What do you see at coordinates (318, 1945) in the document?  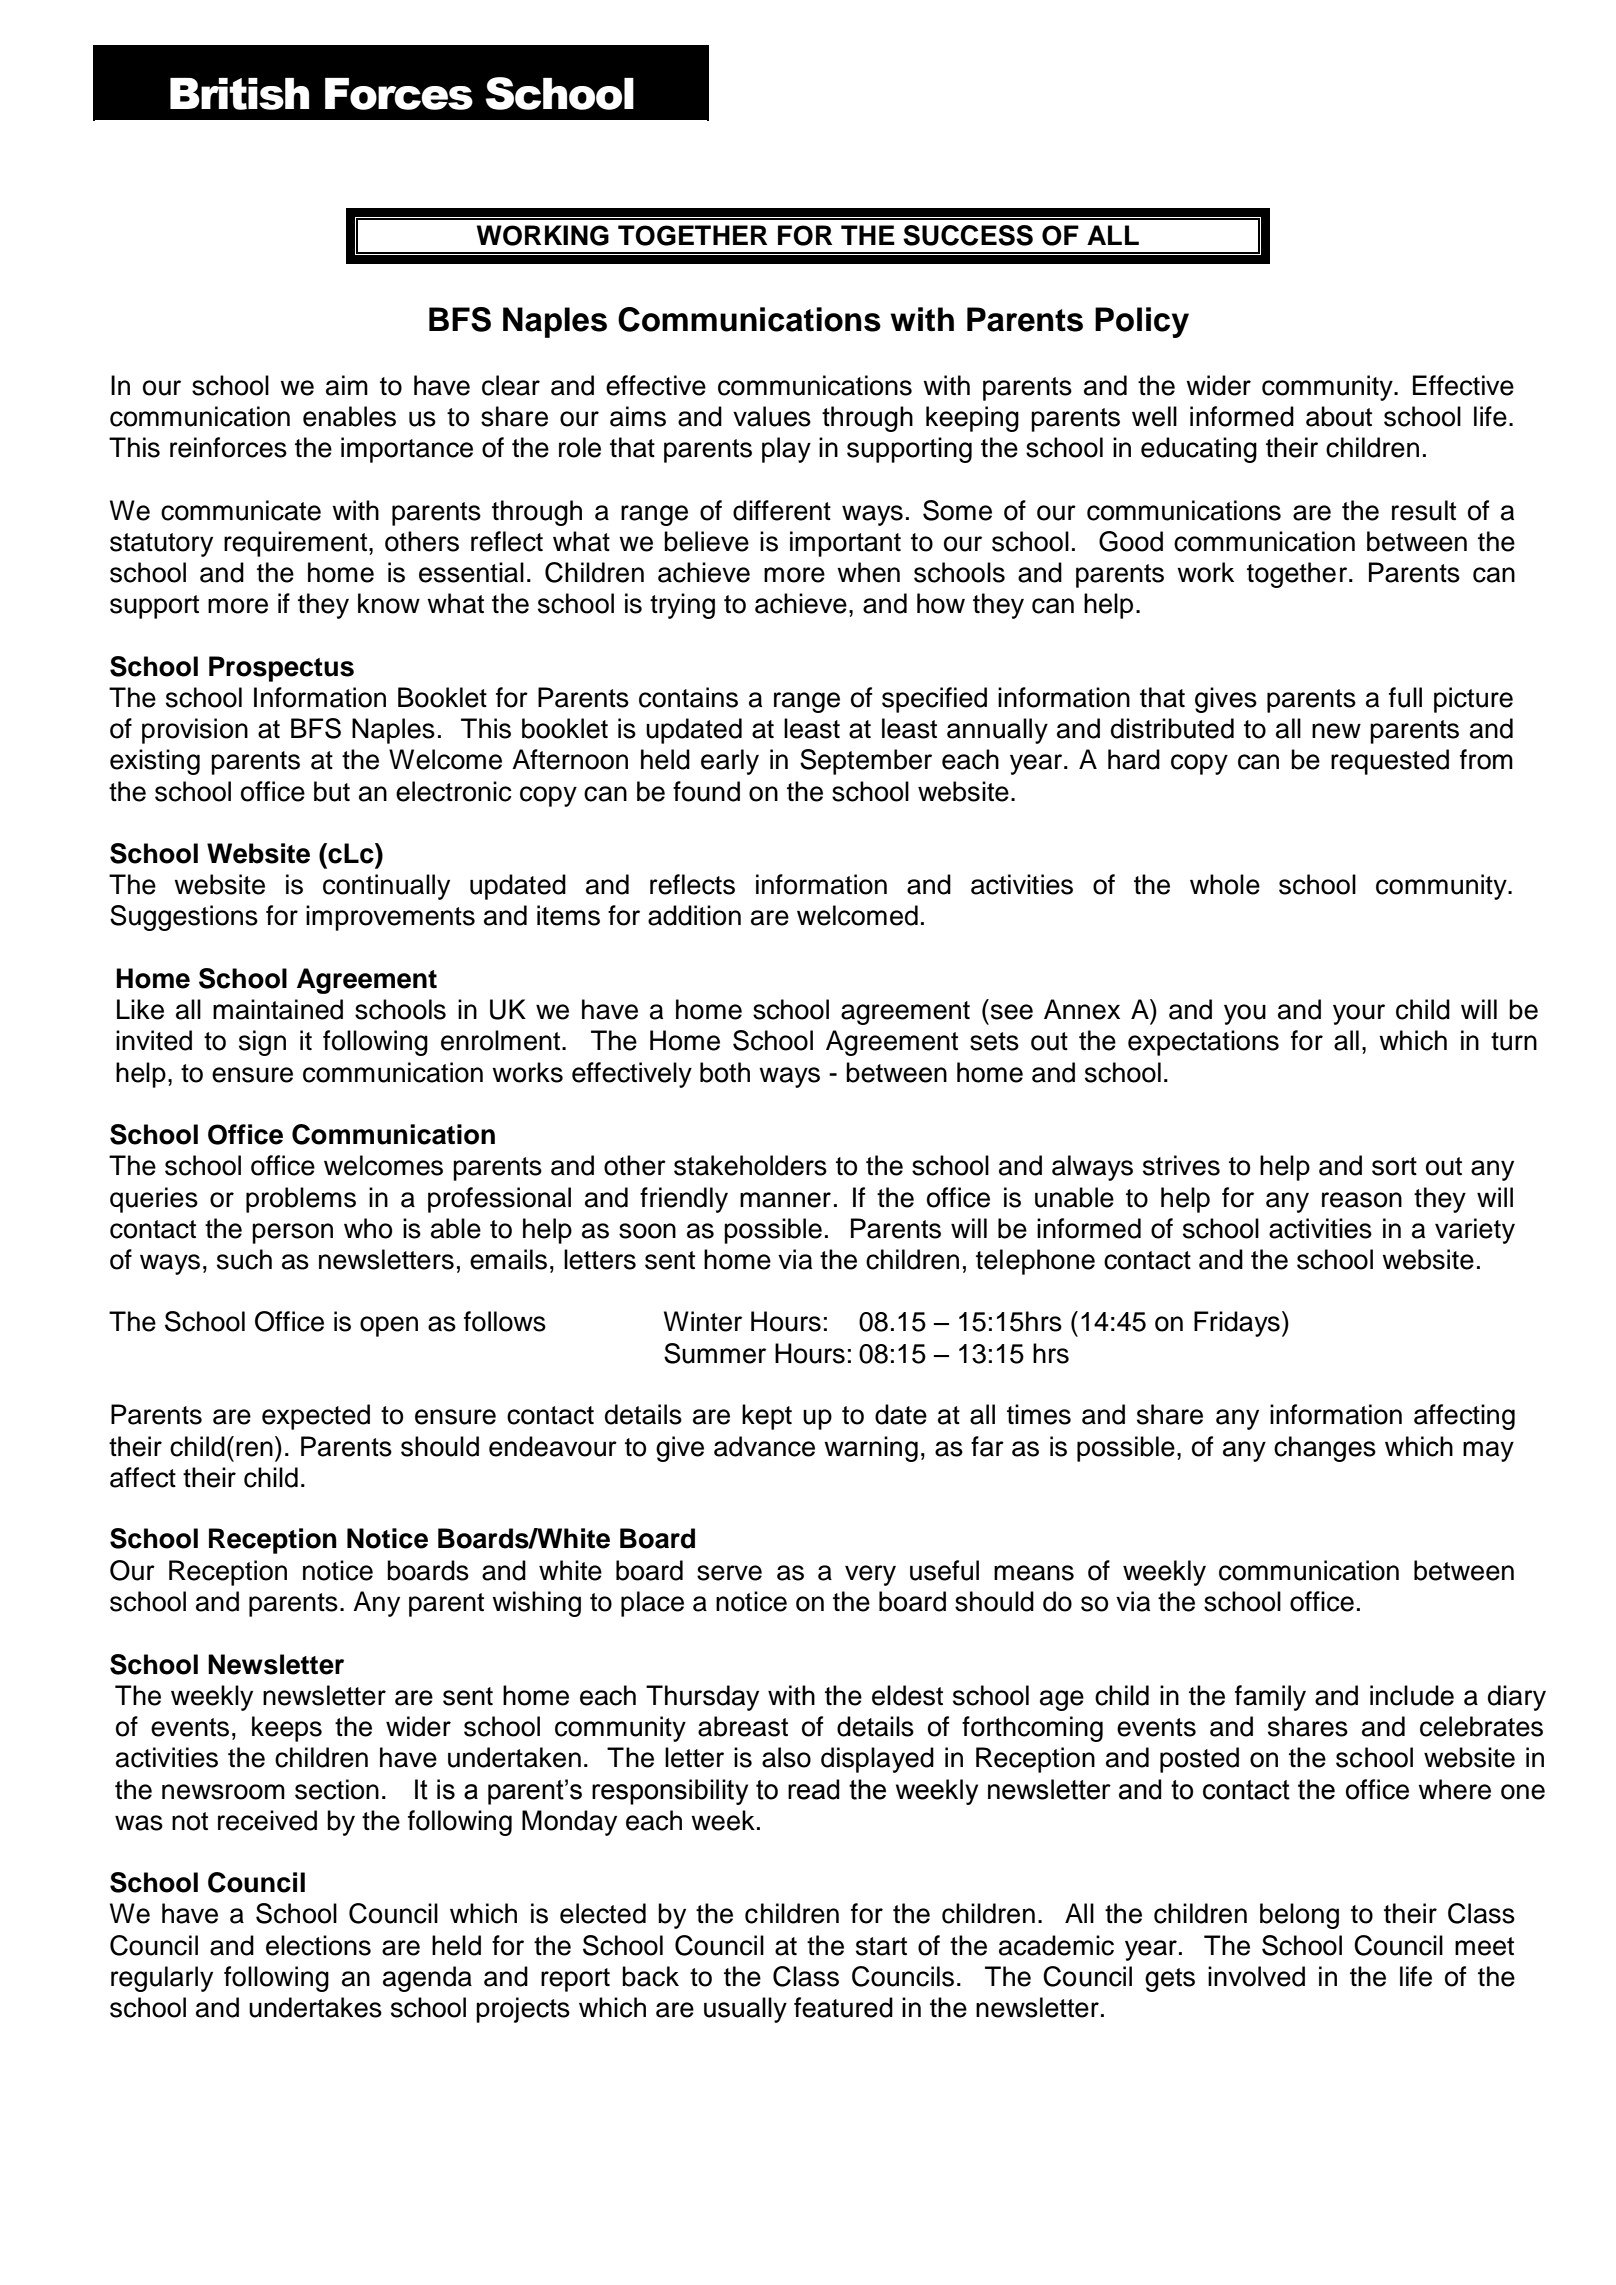 I see `elections` at bounding box center [318, 1945].
